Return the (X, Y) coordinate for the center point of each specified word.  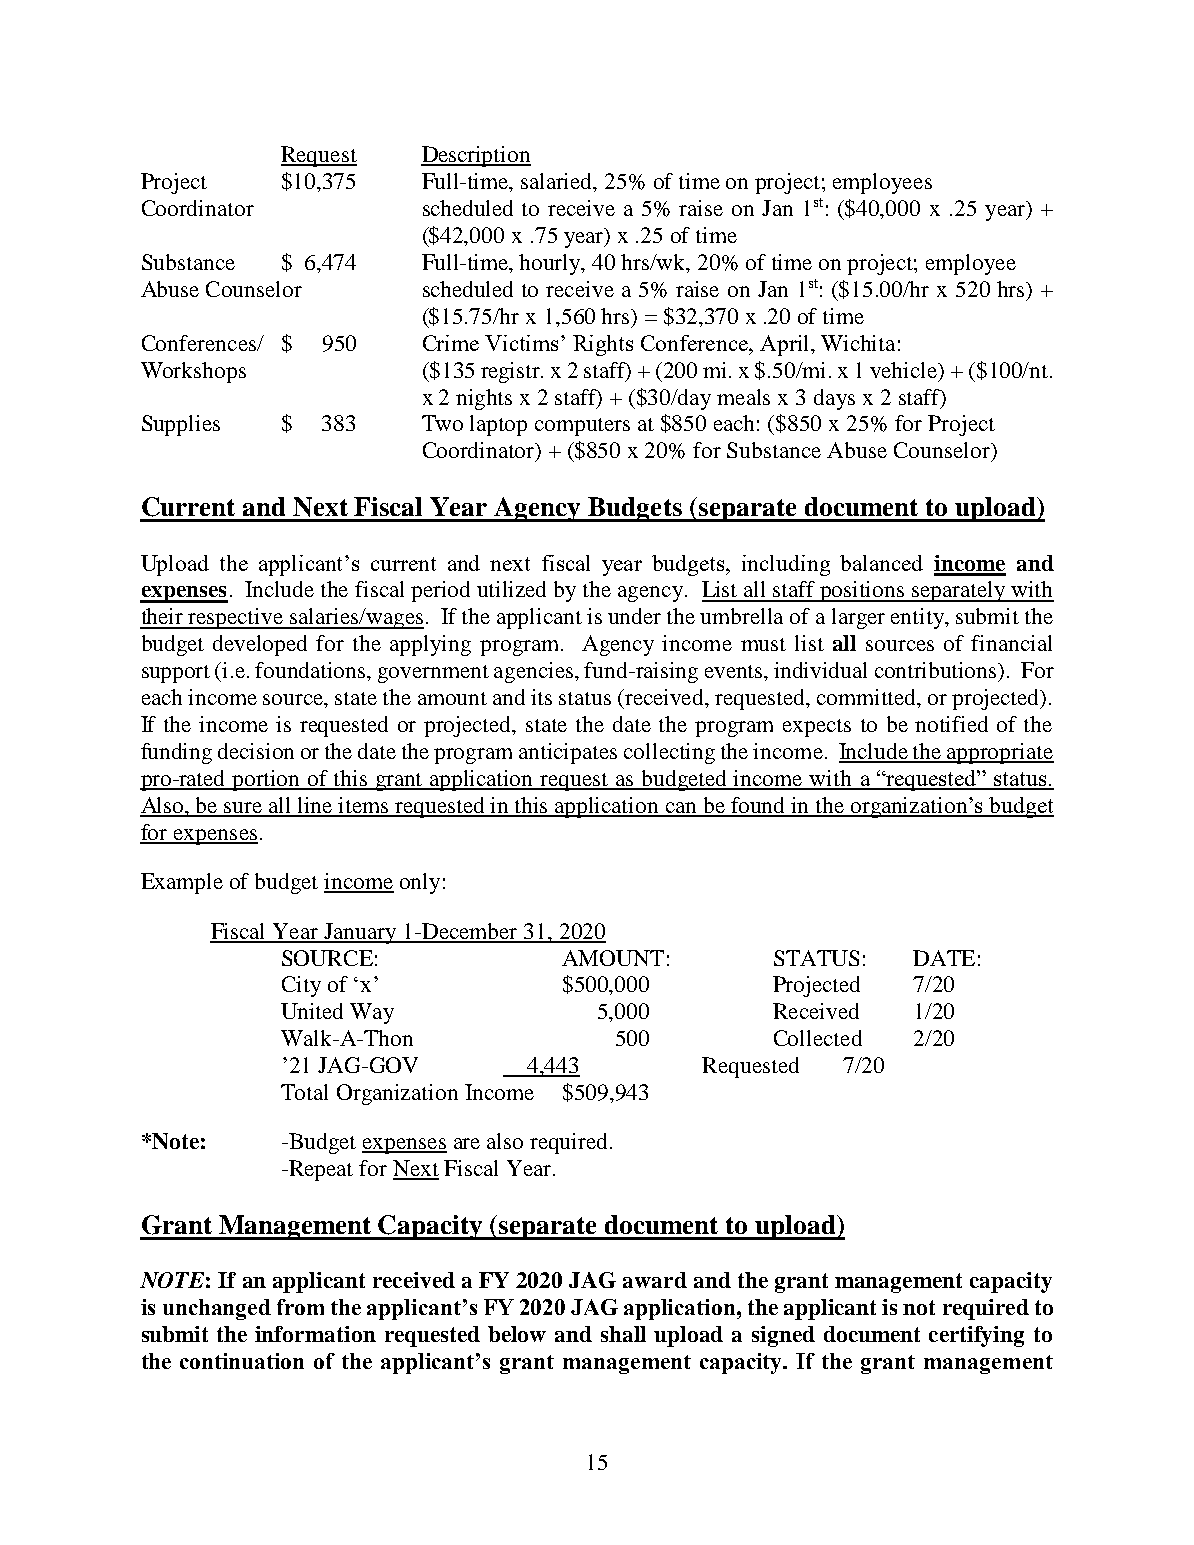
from (300, 1307)
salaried (558, 182)
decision (256, 751)
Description (476, 156)
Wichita (858, 343)
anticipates (568, 753)
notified (951, 724)
